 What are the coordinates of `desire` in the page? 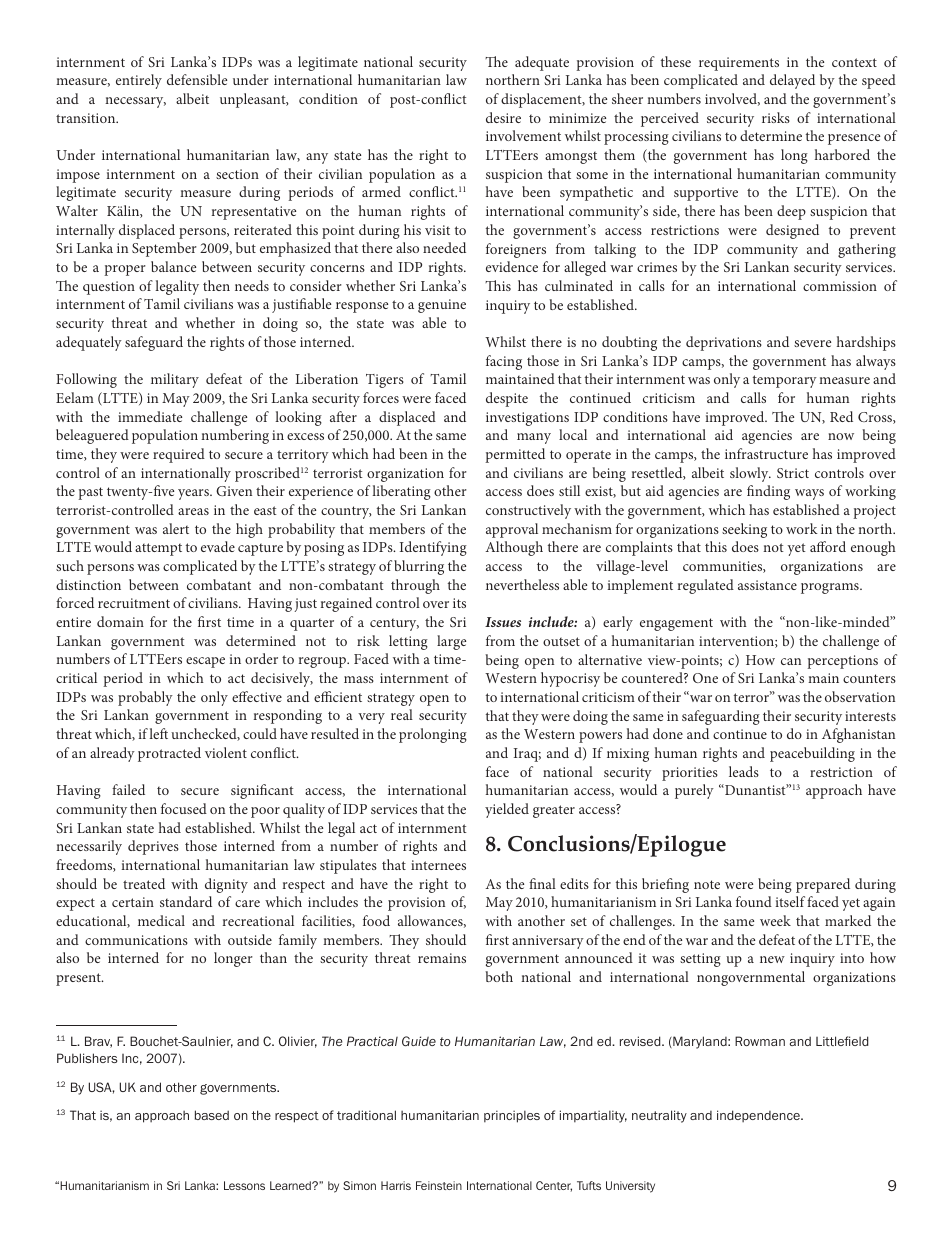 It's located at (503, 117).
